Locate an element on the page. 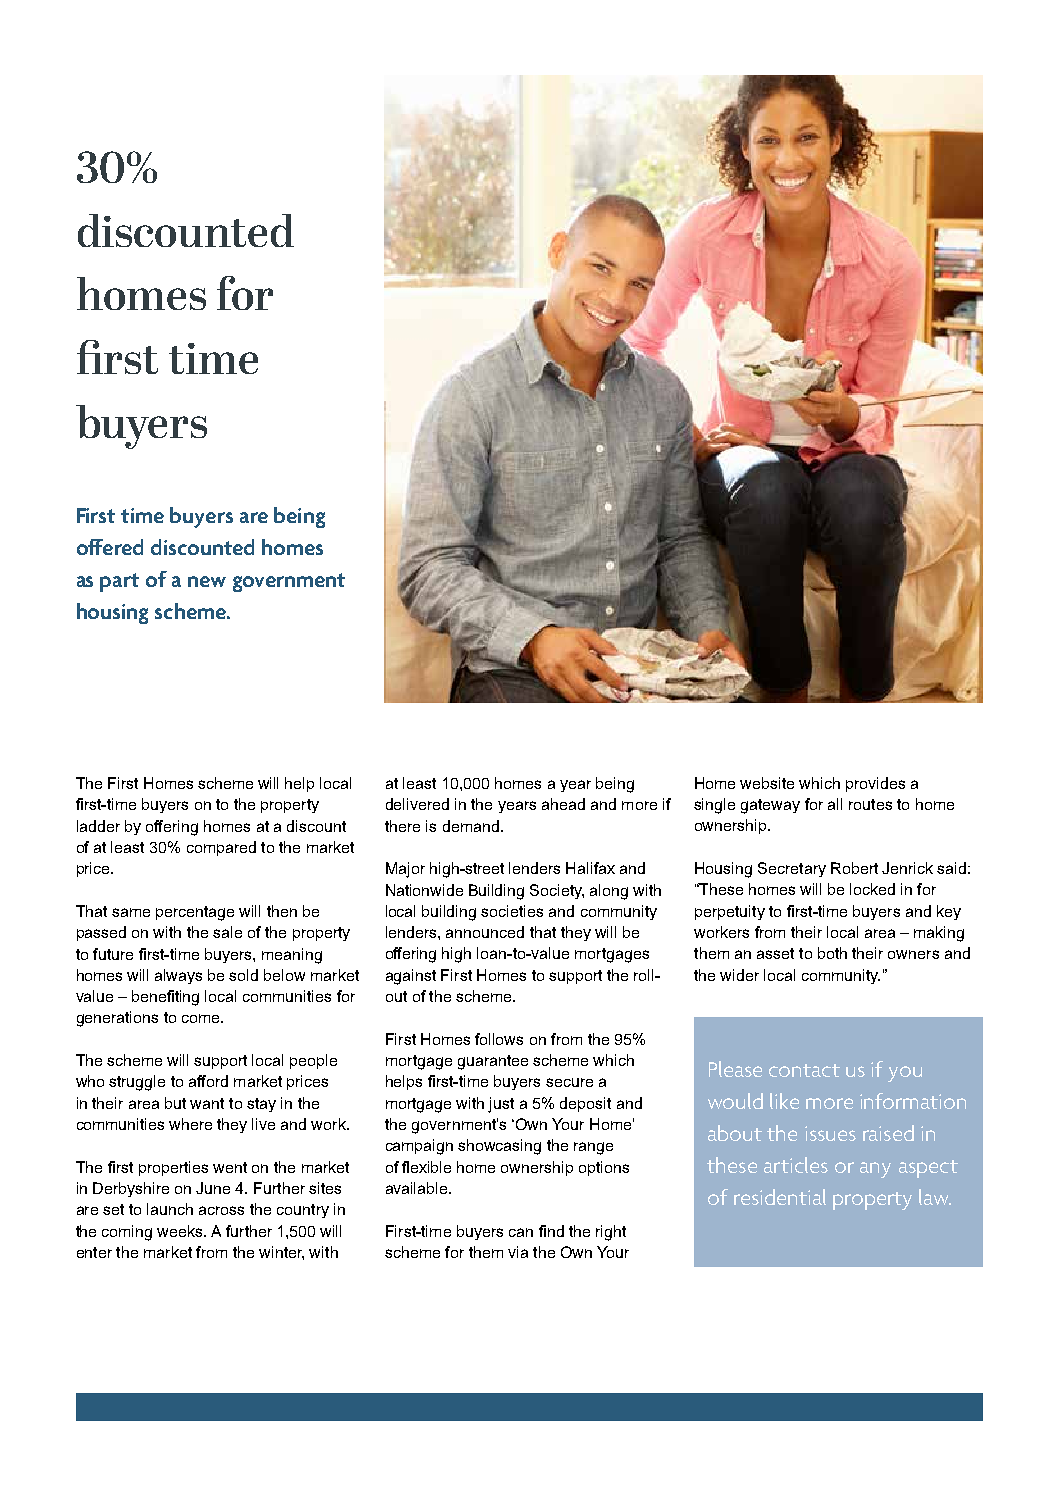  like is located at coordinates (784, 1101).
